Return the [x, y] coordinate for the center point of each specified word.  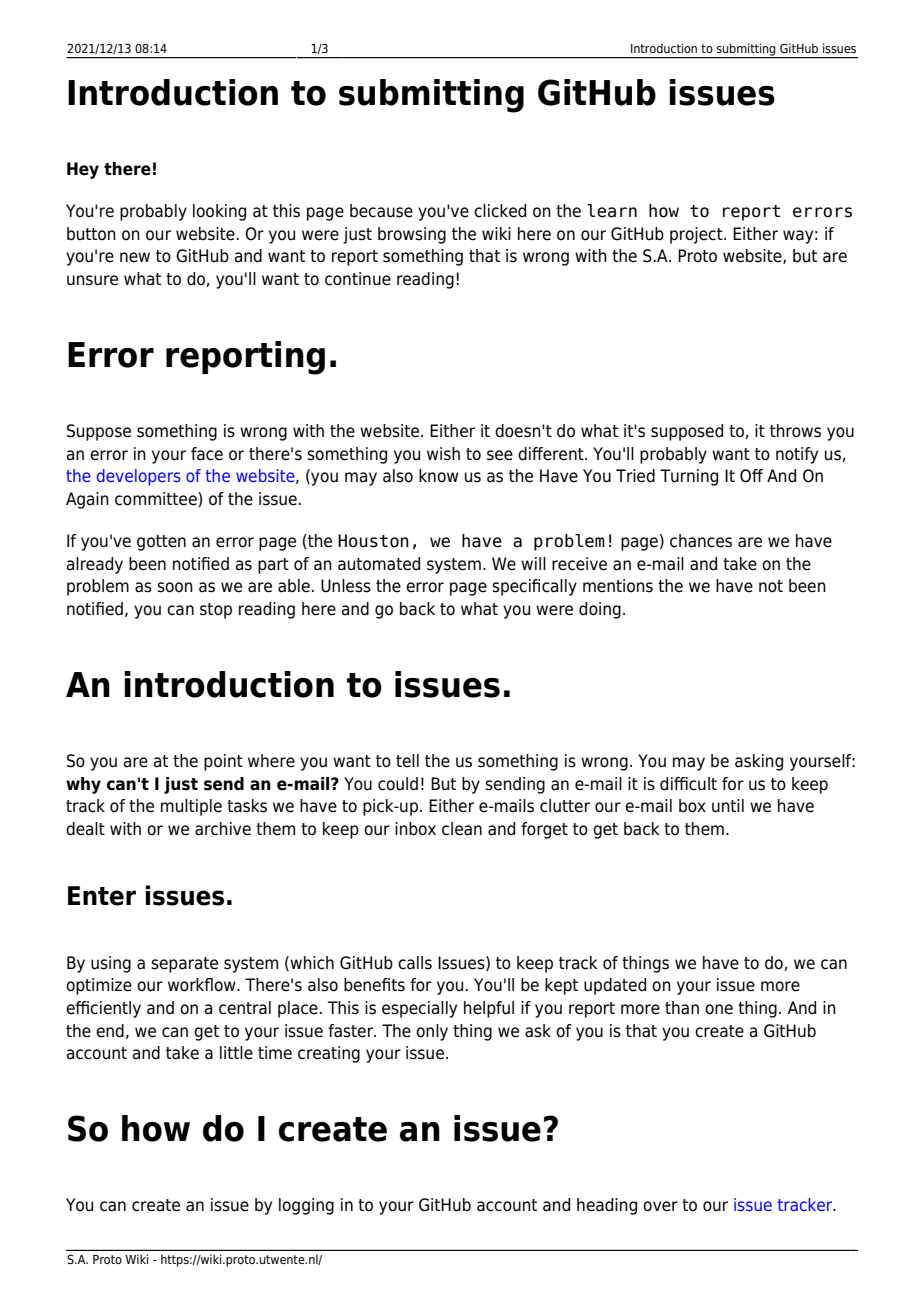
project [697, 235]
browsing [412, 235]
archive [223, 829]
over [660, 1206]
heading [607, 1206]
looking [219, 212]
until [728, 806]
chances [701, 541]
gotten [161, 543]
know [438, 476]
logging [306, 1206]
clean [462, 829]
